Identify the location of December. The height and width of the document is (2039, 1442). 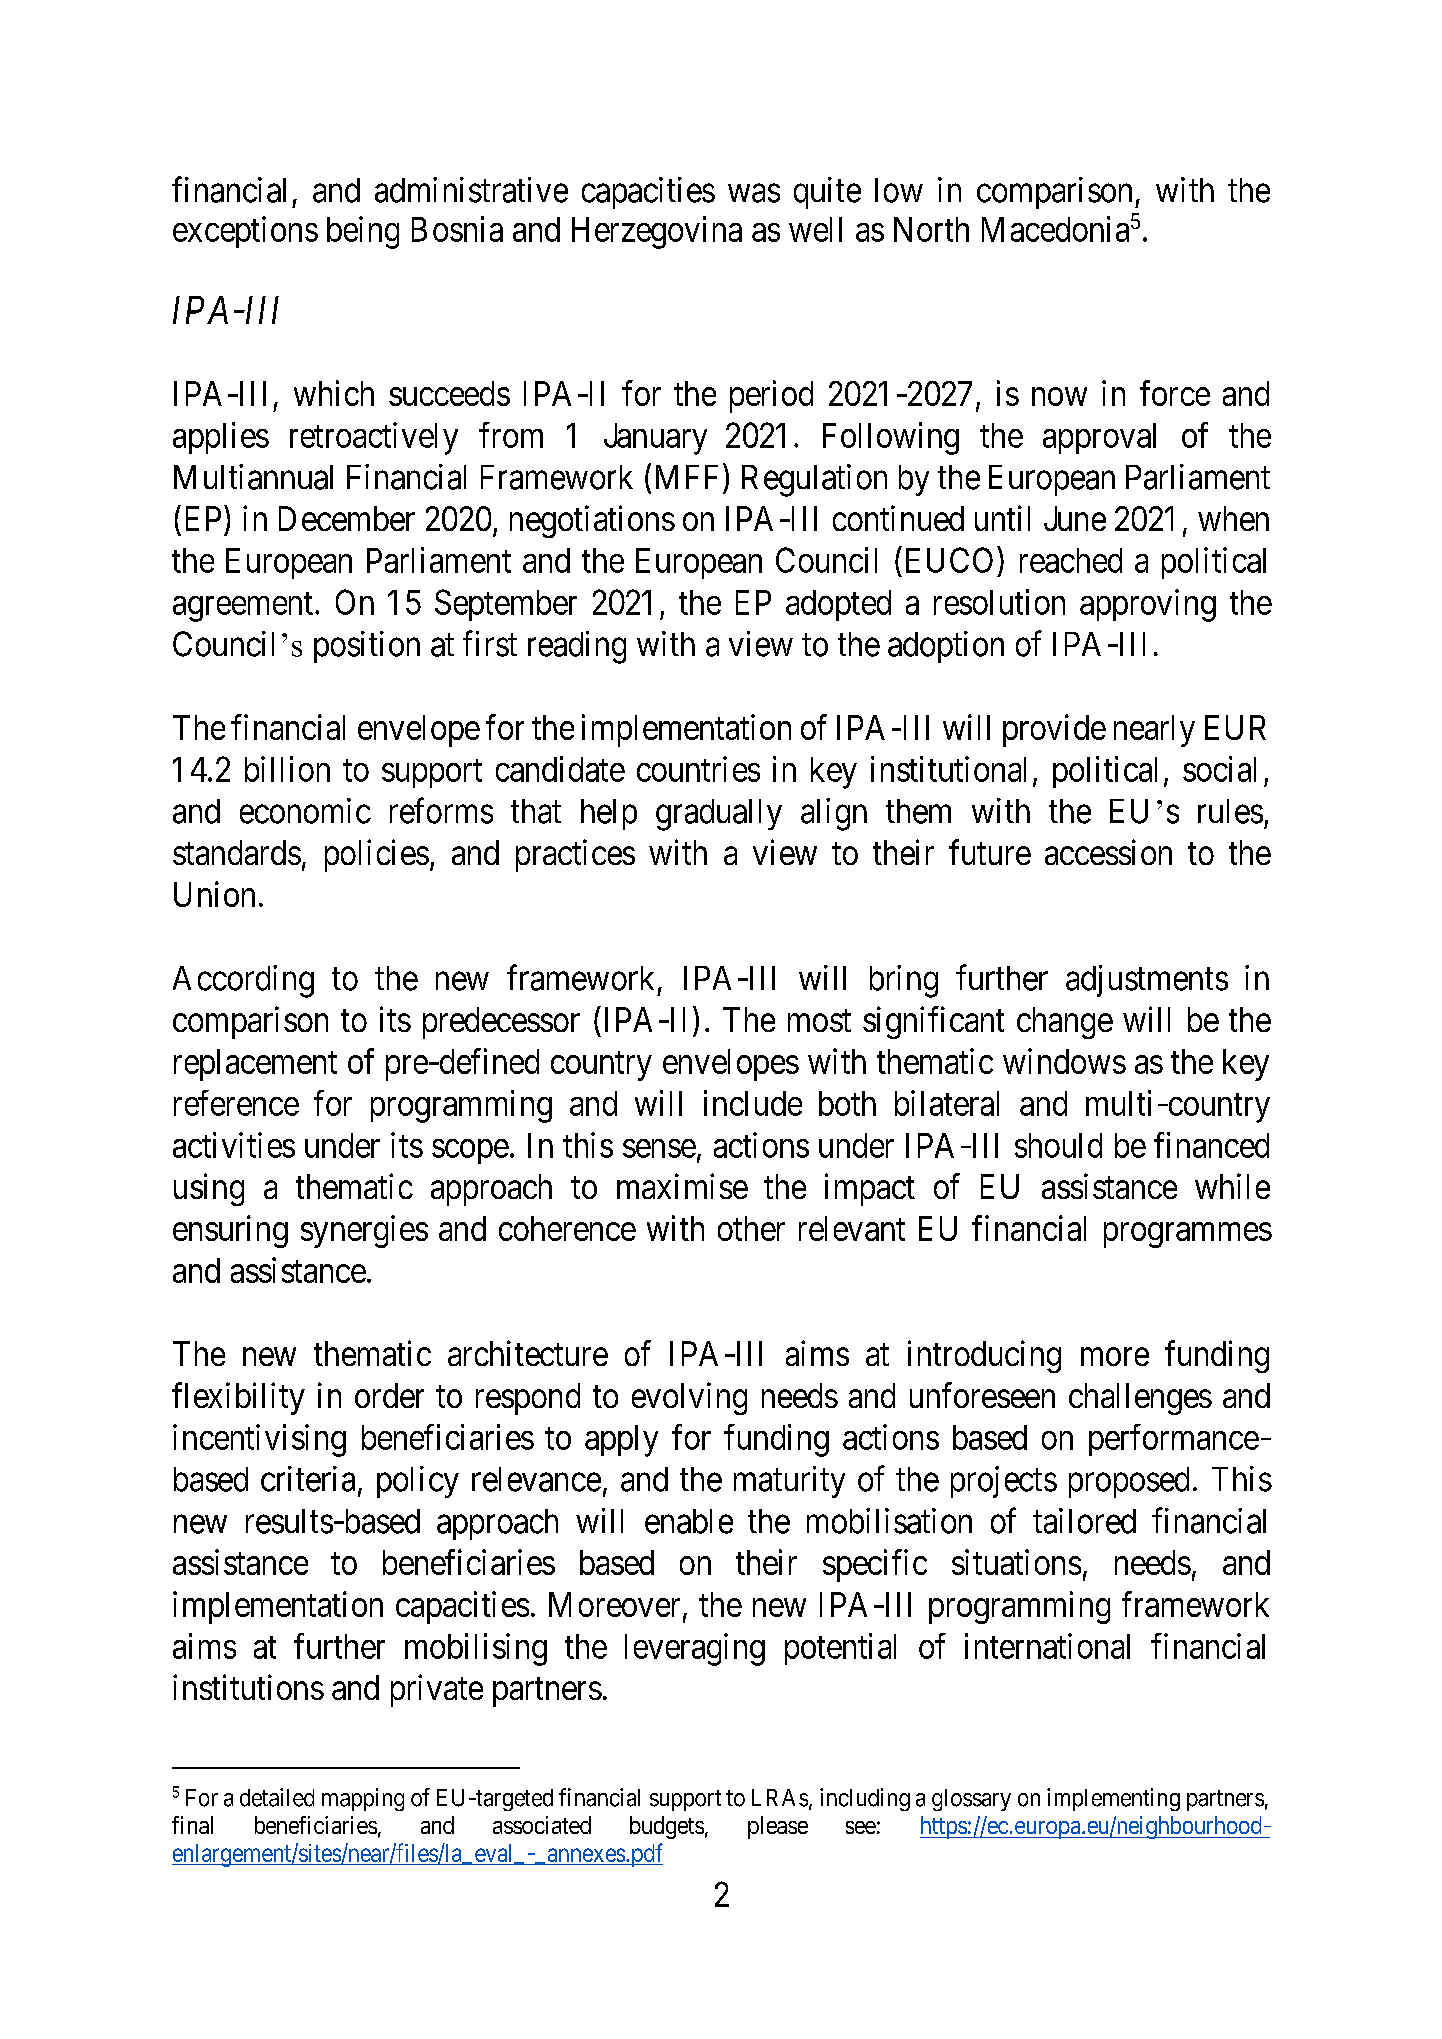
(347, 518).
